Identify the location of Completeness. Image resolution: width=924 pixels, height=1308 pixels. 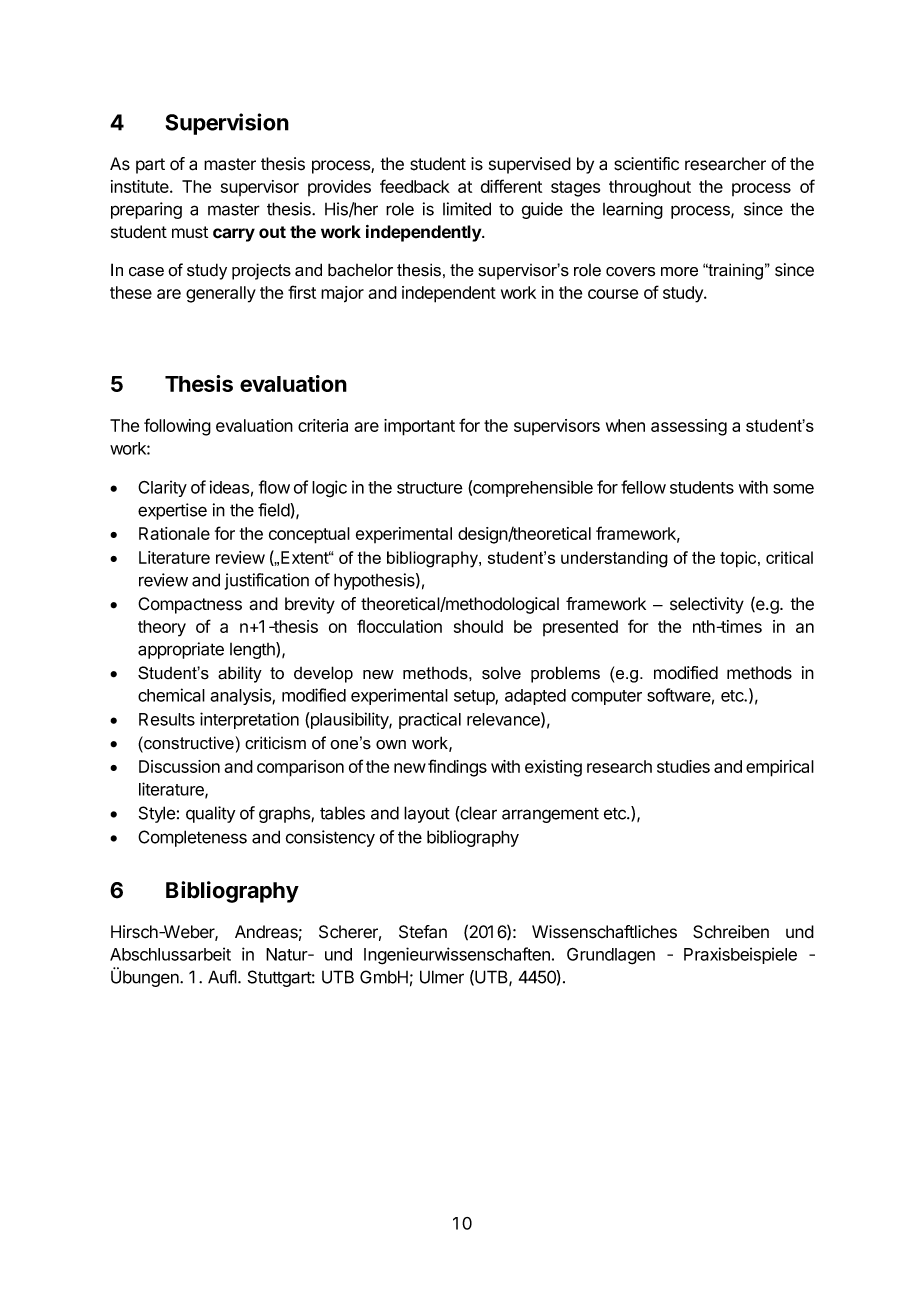
(192, 838).
